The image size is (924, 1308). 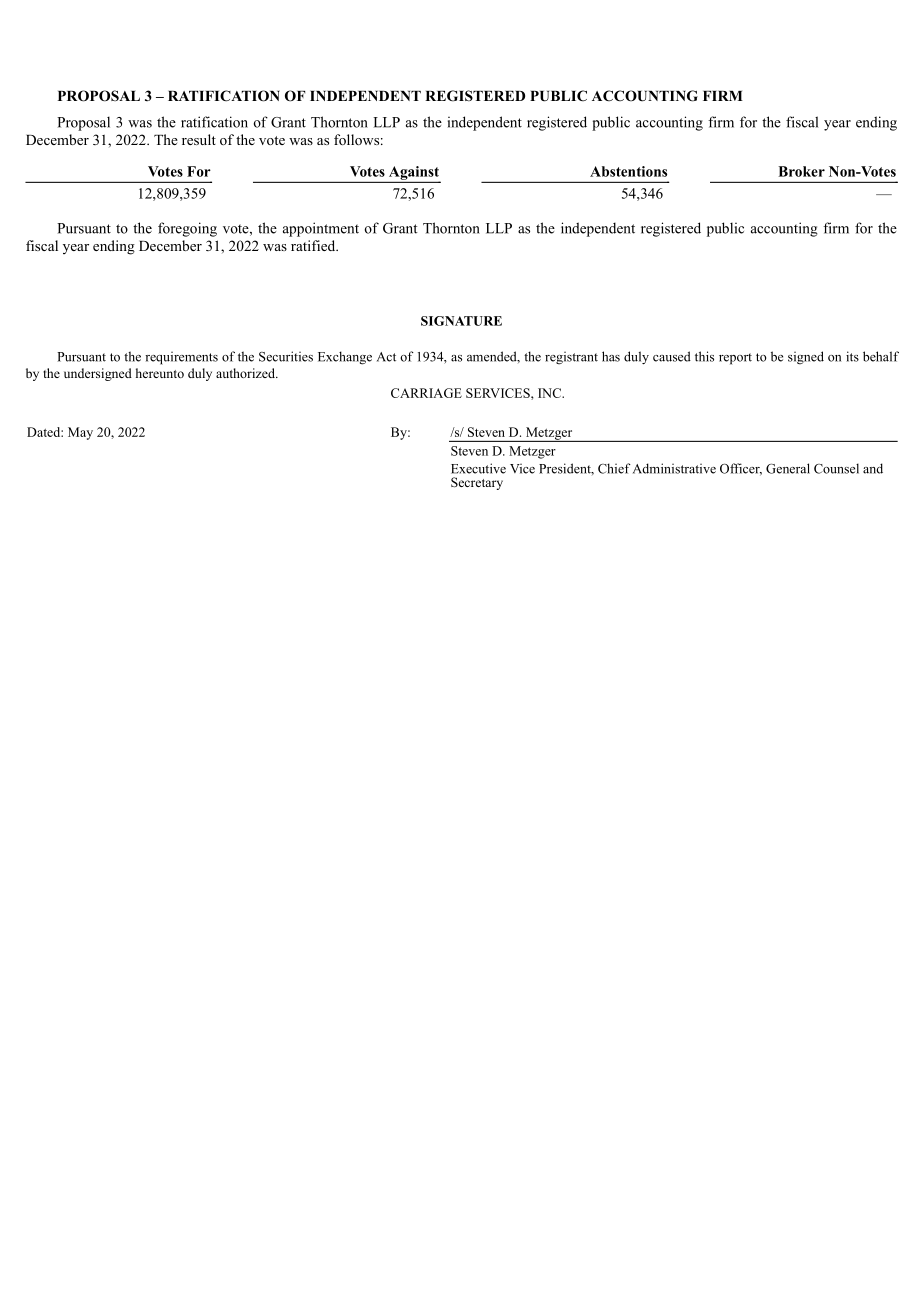 What do you see at coordinates (199, 139) in the image?
I see `result` at bounding box center [199, 139].
